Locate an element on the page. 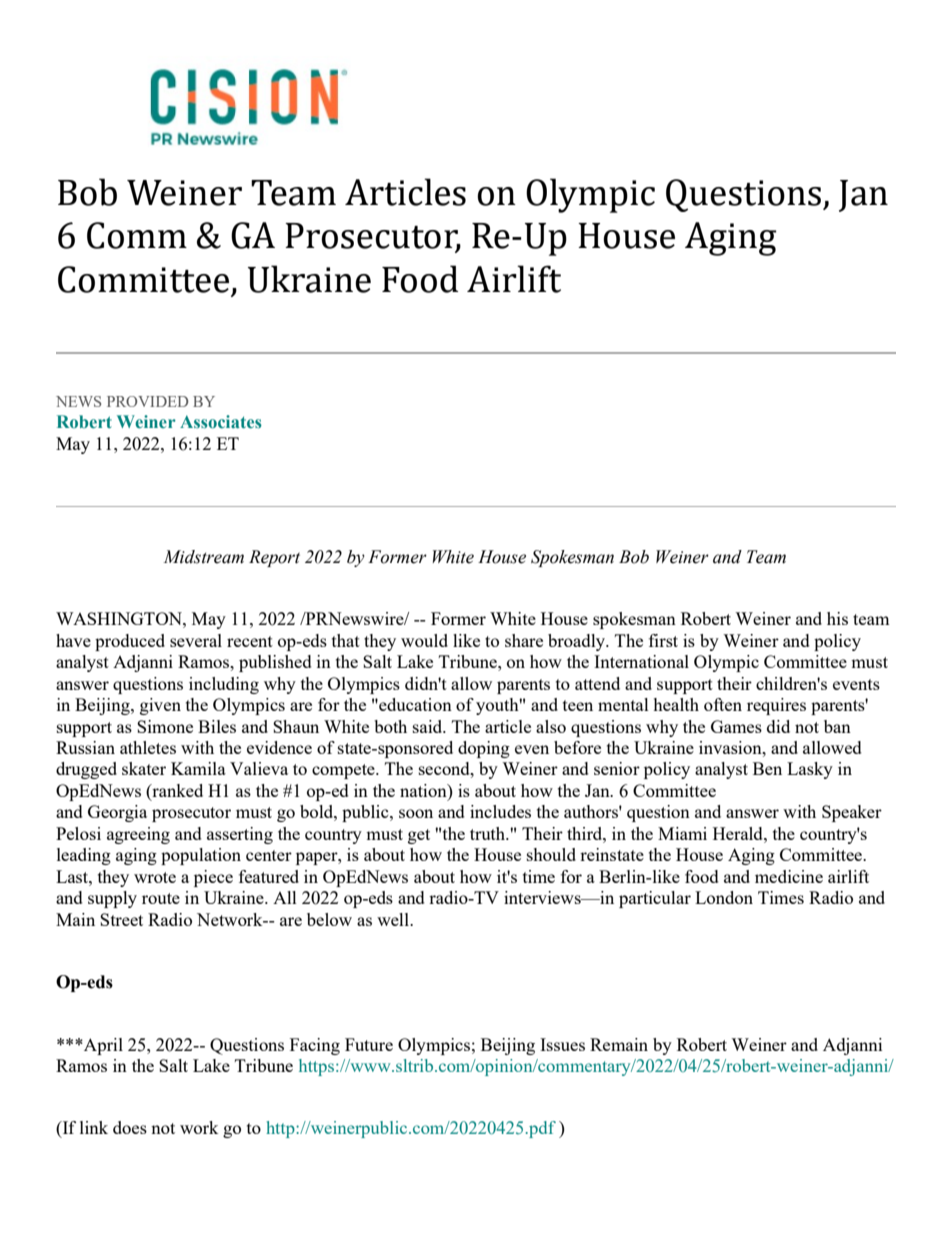 The width and height of the image is (952, 1233). truth is located at coordinates (489, 833).
